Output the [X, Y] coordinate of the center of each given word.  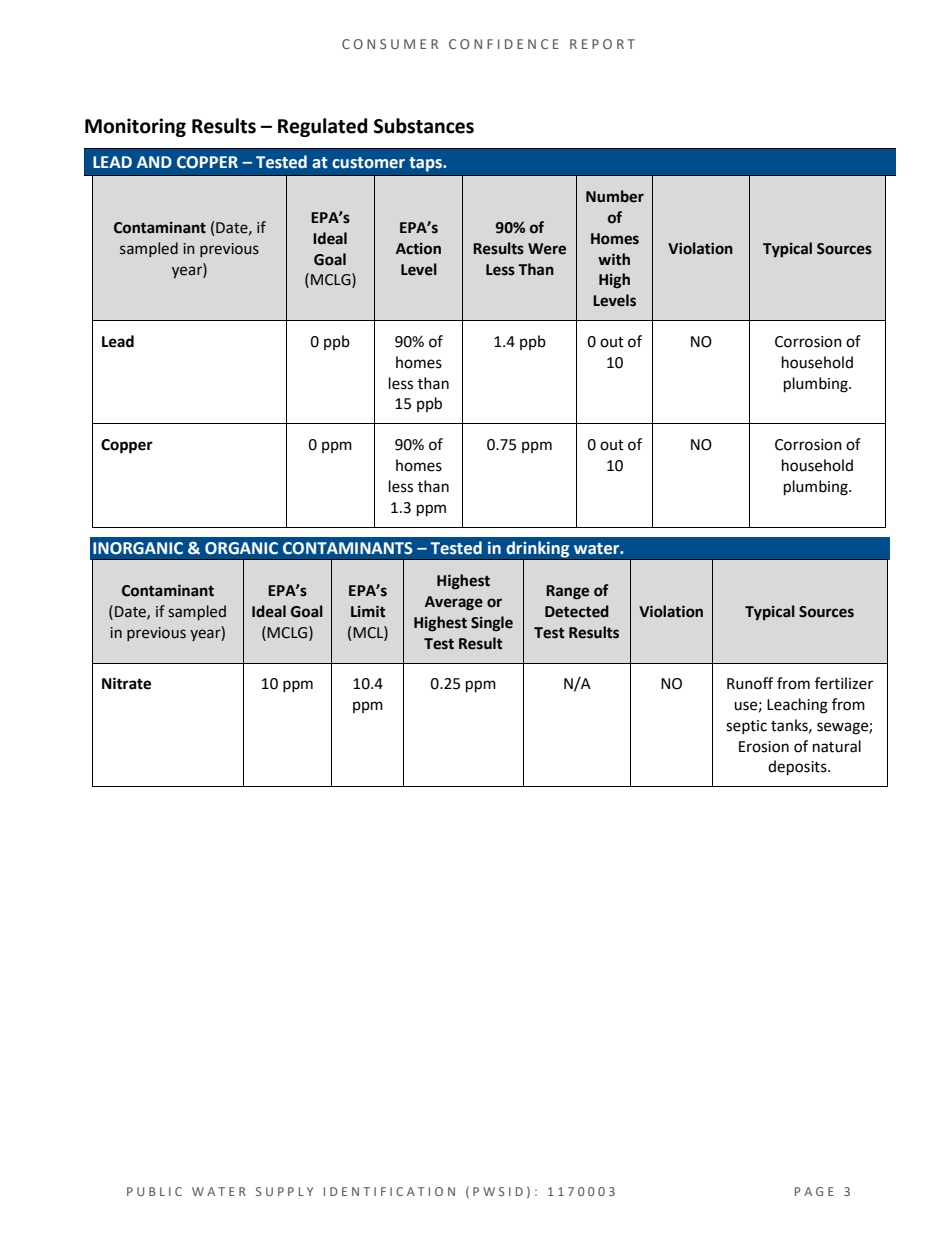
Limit [368, 611]
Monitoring [135, 127]
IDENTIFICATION [389, 1191]
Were [547, 249]
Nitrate [126, 683]
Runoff [750, 683]
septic [746, 727]
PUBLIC [154, 1191]
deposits [798, 768]
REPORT [602, 44]
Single [492, 623]
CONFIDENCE [504, 44]
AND [154, 162]
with [614, 259]
